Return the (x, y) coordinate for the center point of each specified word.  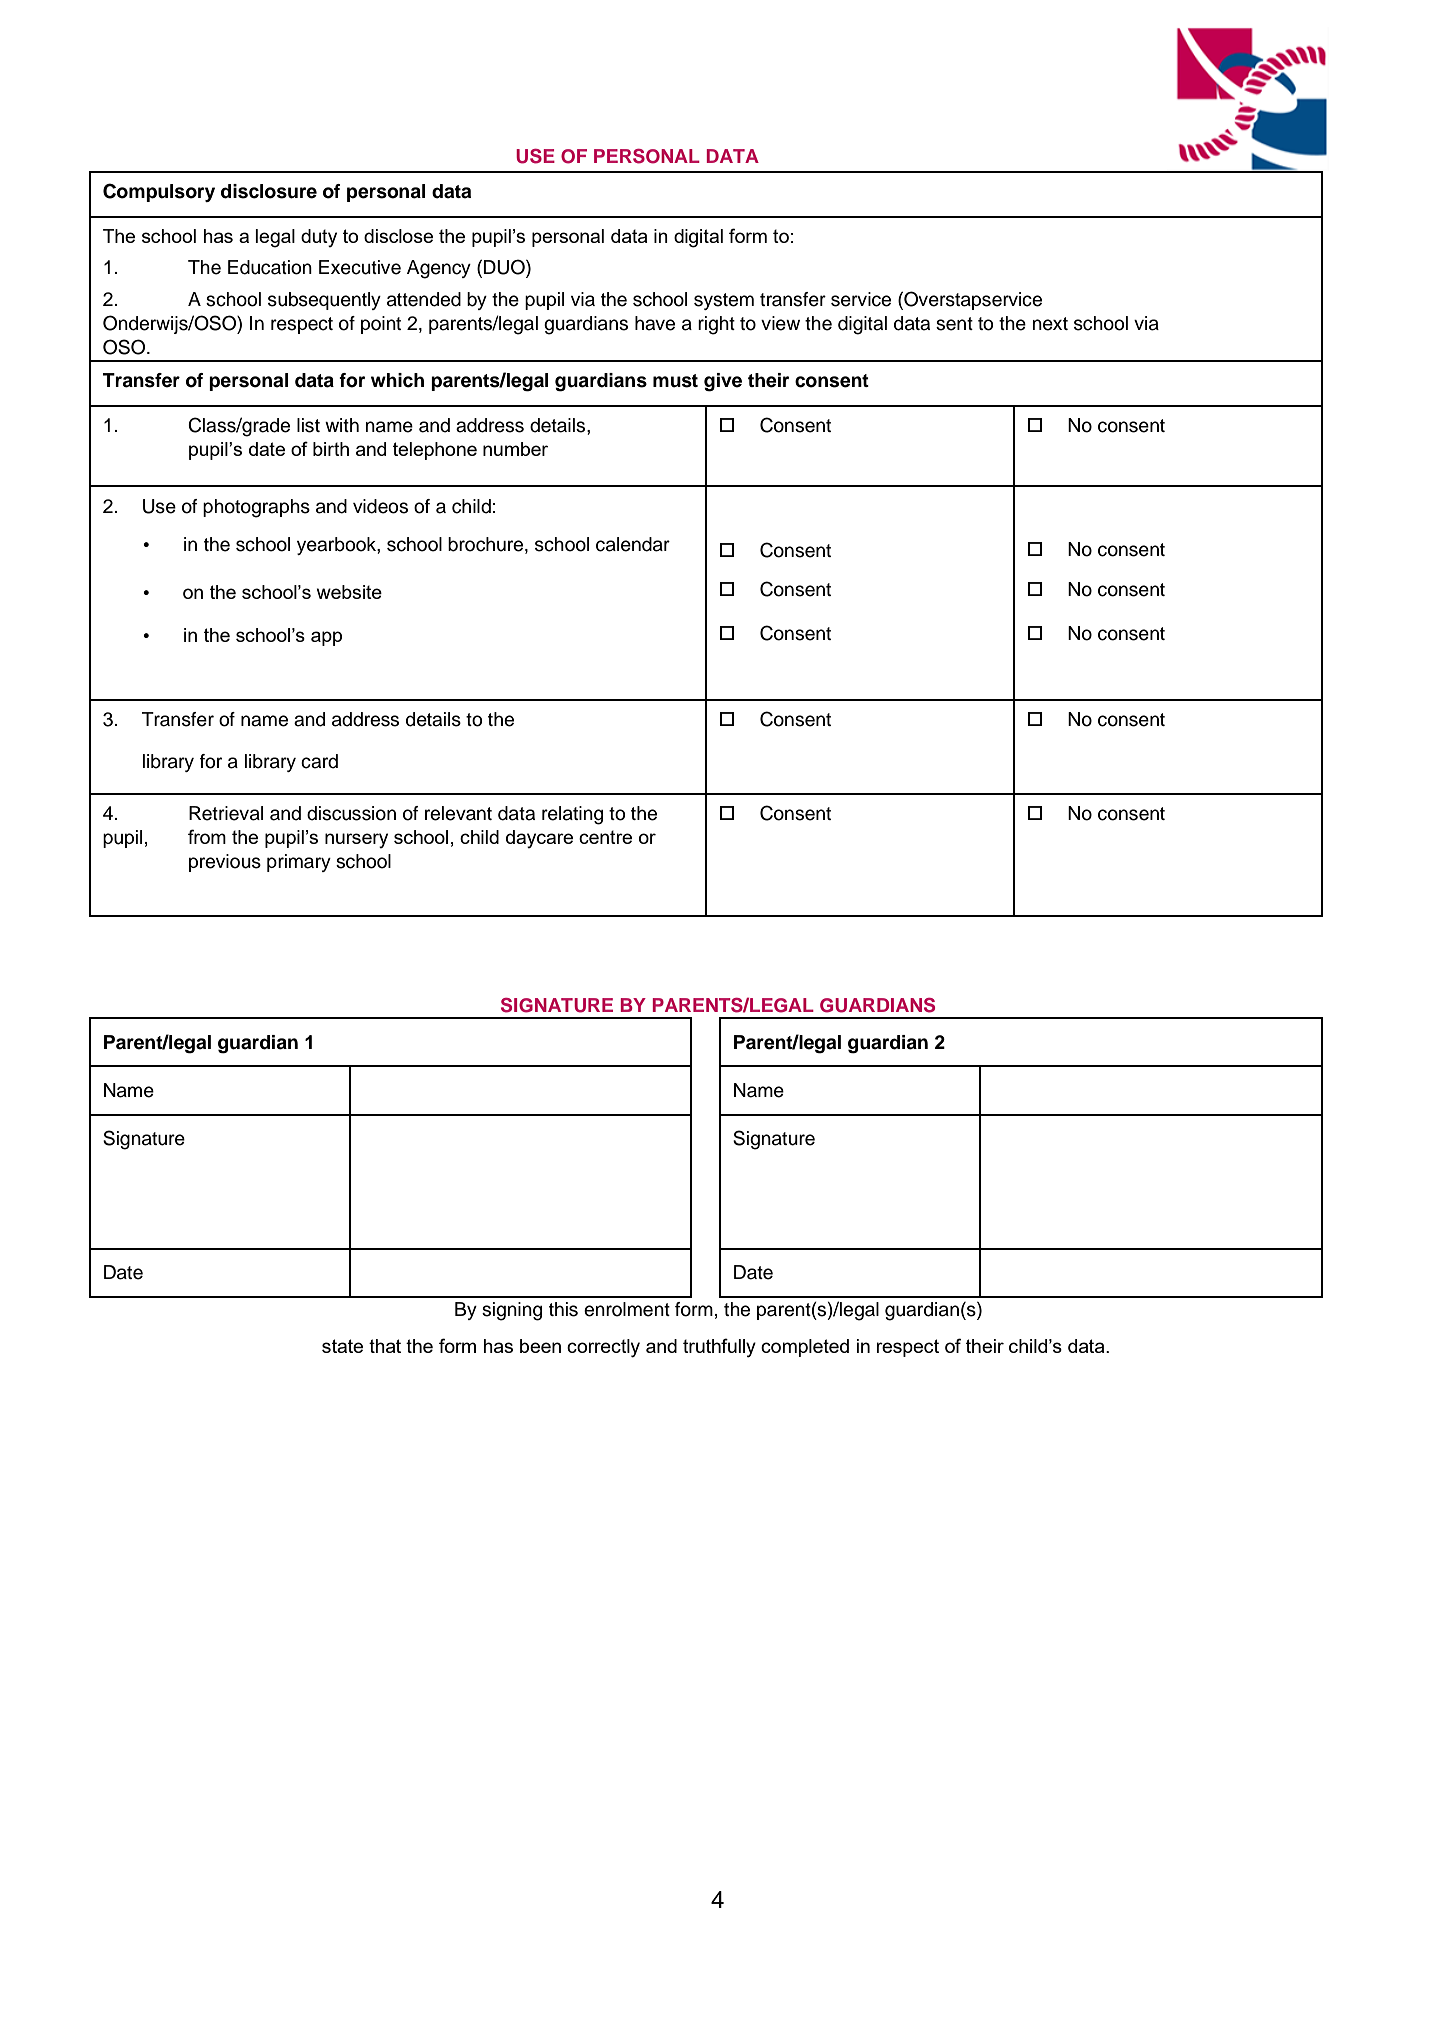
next (1050, 324)
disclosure (269, 191)
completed (805, 1348)
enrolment (627, 1309)
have (655, 323)
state (342, 1346)
